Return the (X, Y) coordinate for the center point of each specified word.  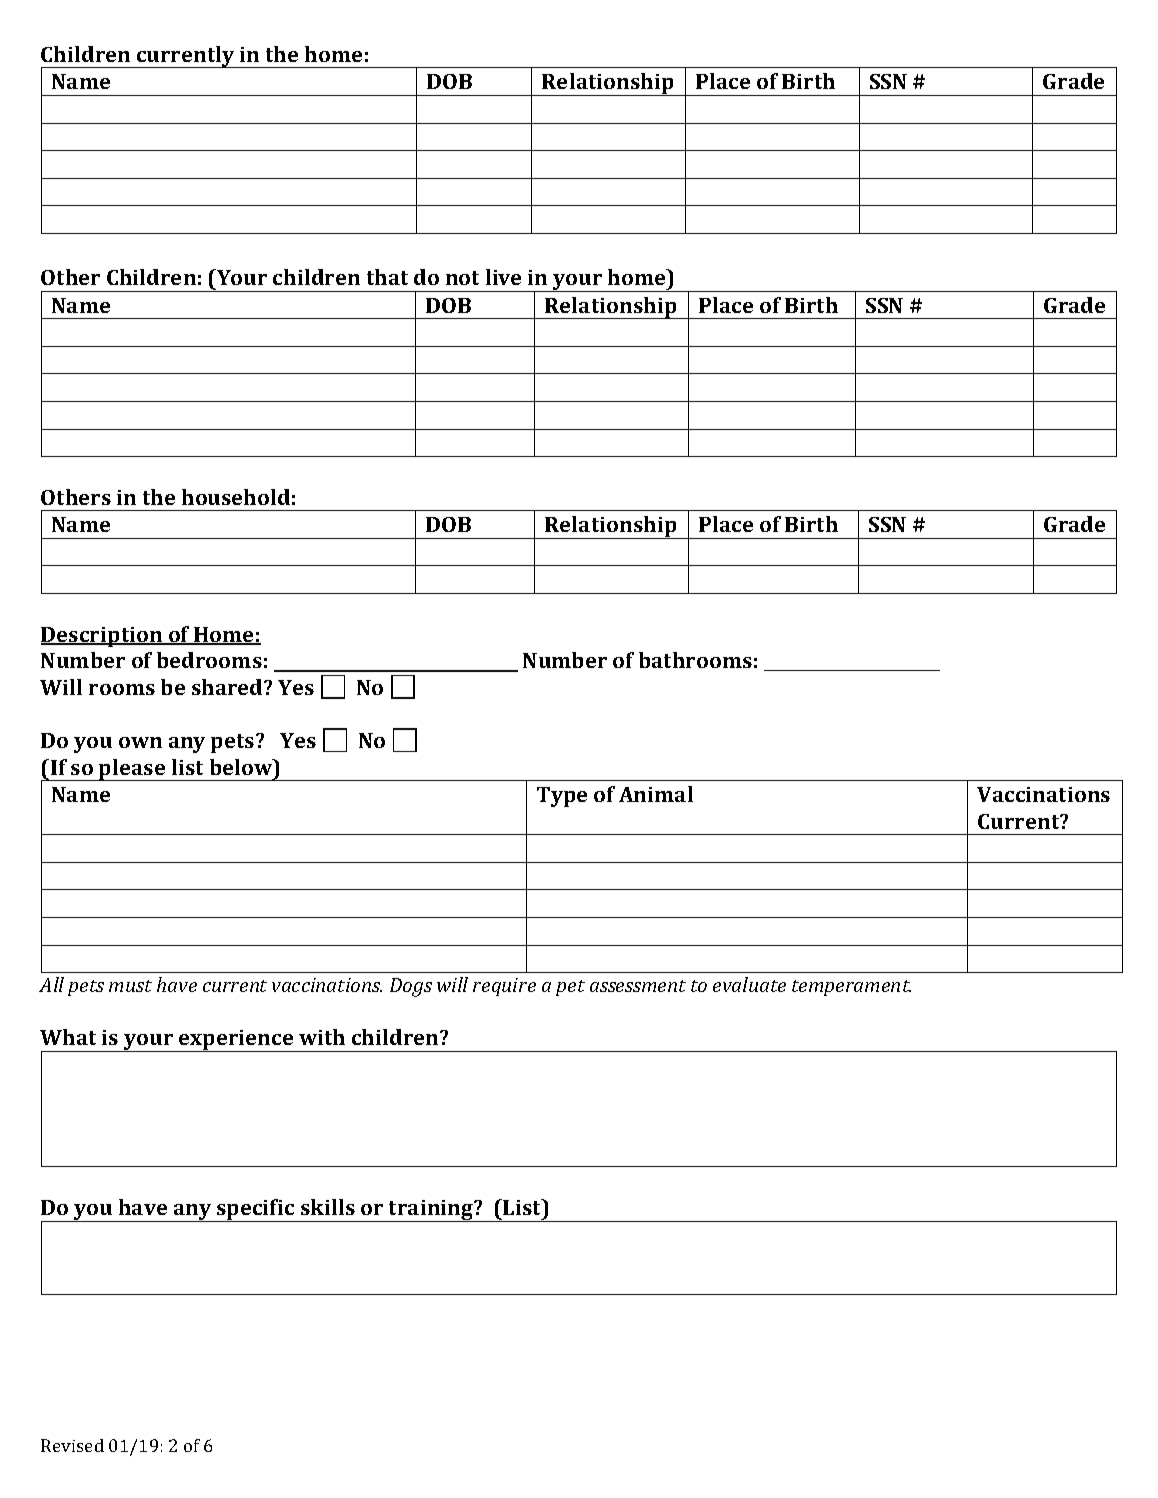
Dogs (411, 987)
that (387, 277)
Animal (656, 794)
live (503, 277)
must (130, 986)
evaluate (749, 984)
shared (228, 687)
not (462, 278)
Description (103, 637)
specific (256, 1210)
